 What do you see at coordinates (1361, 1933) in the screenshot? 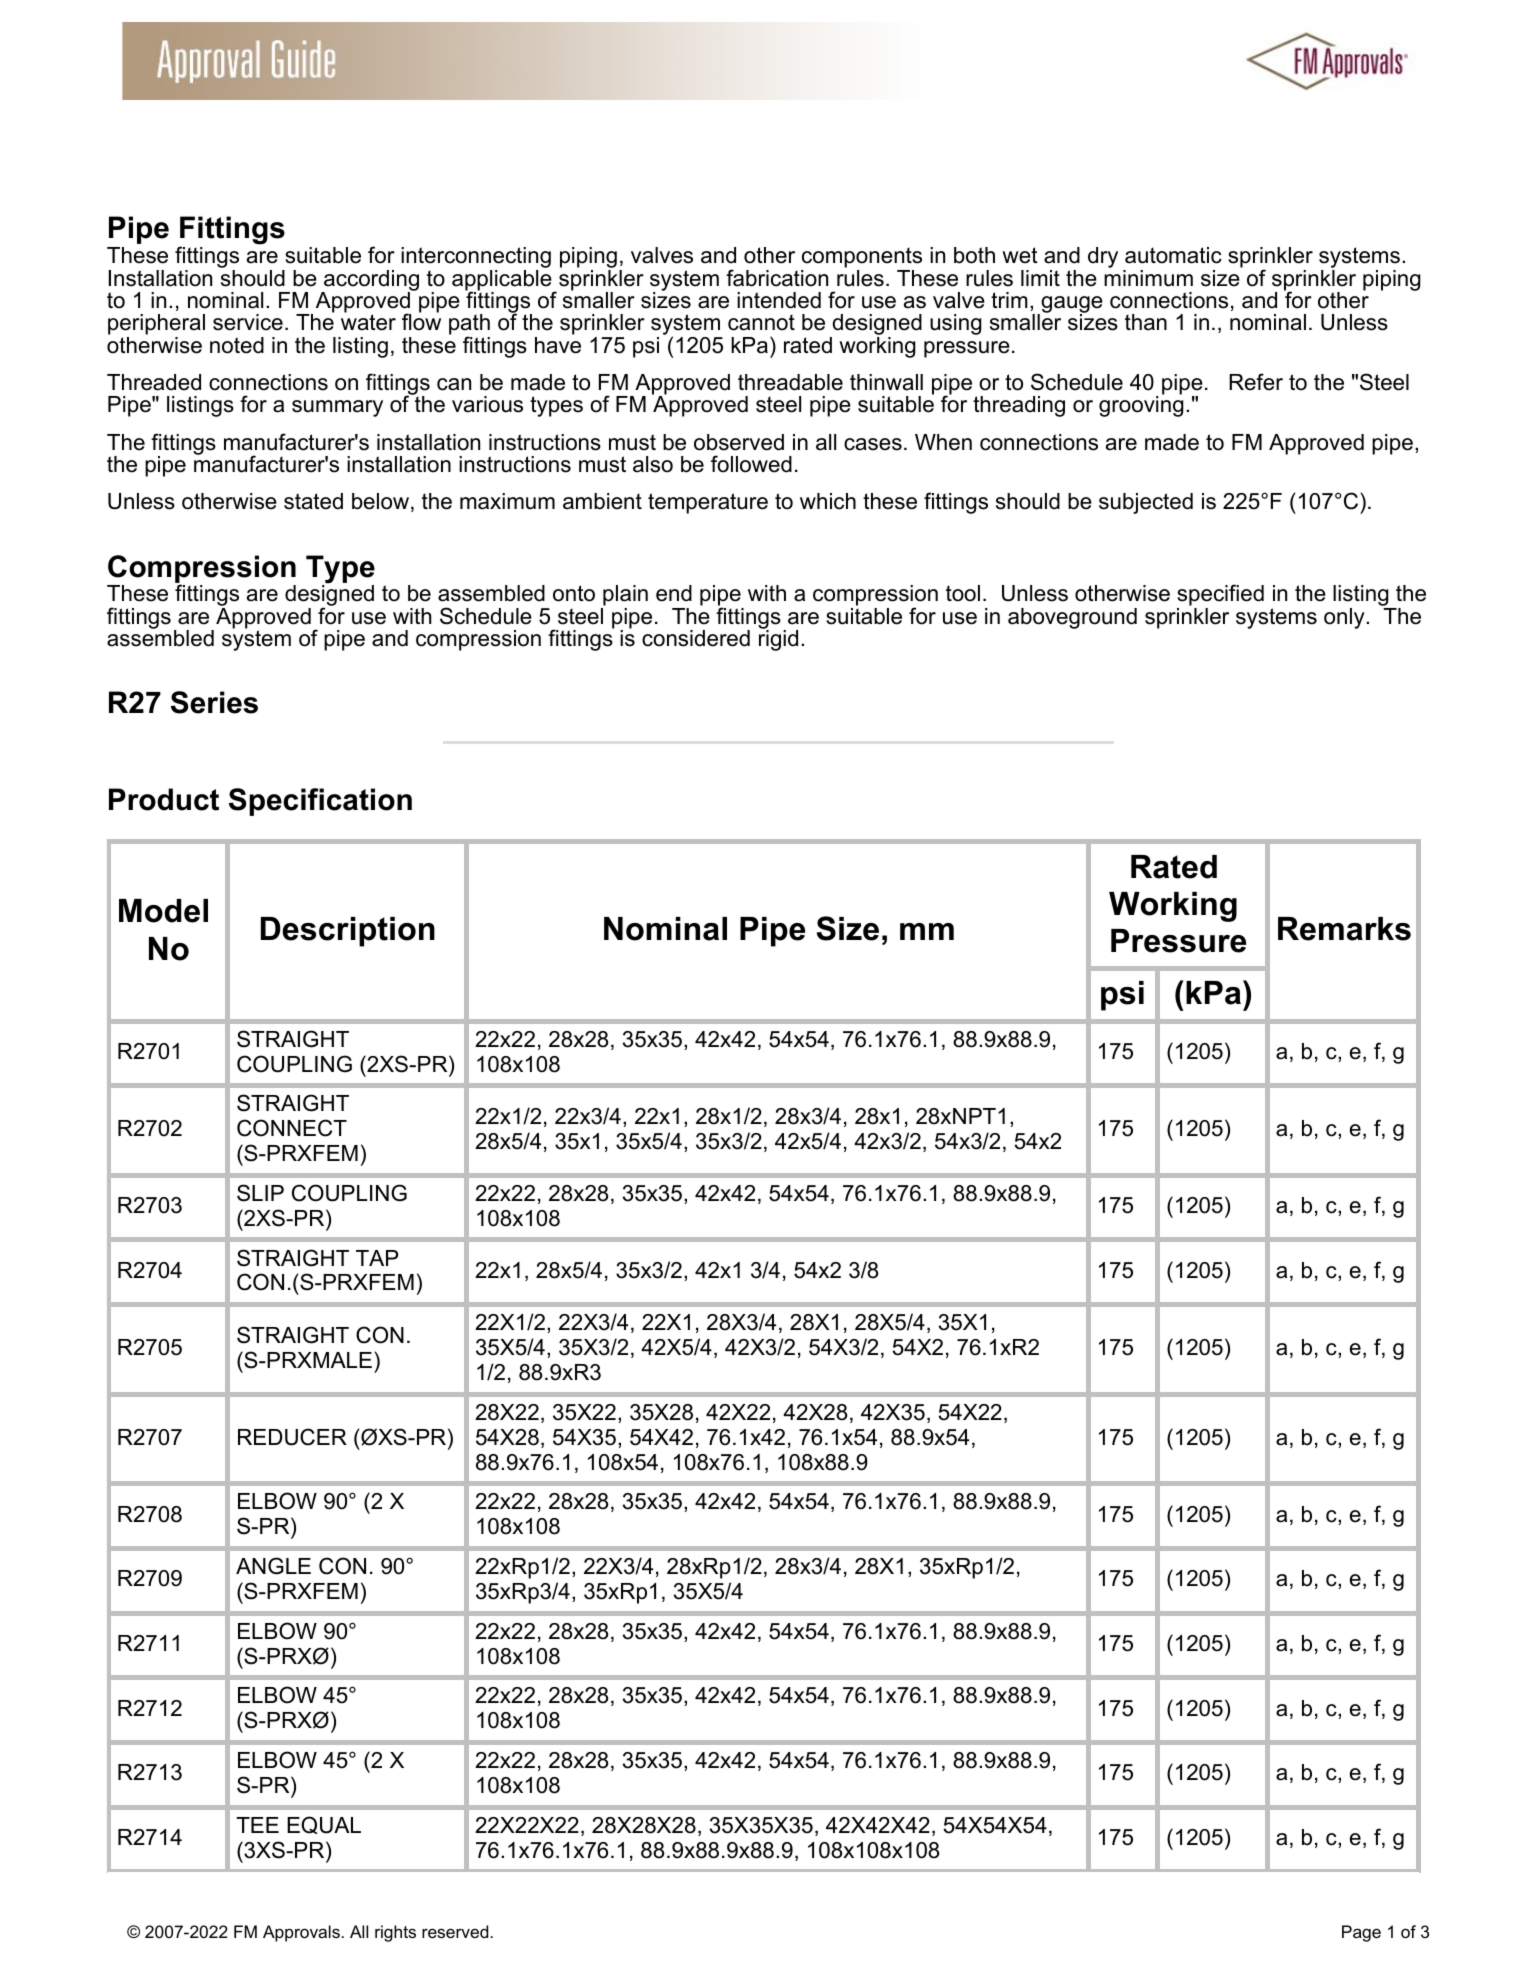
I see `Page` at bounding box center [1361, 1933].
